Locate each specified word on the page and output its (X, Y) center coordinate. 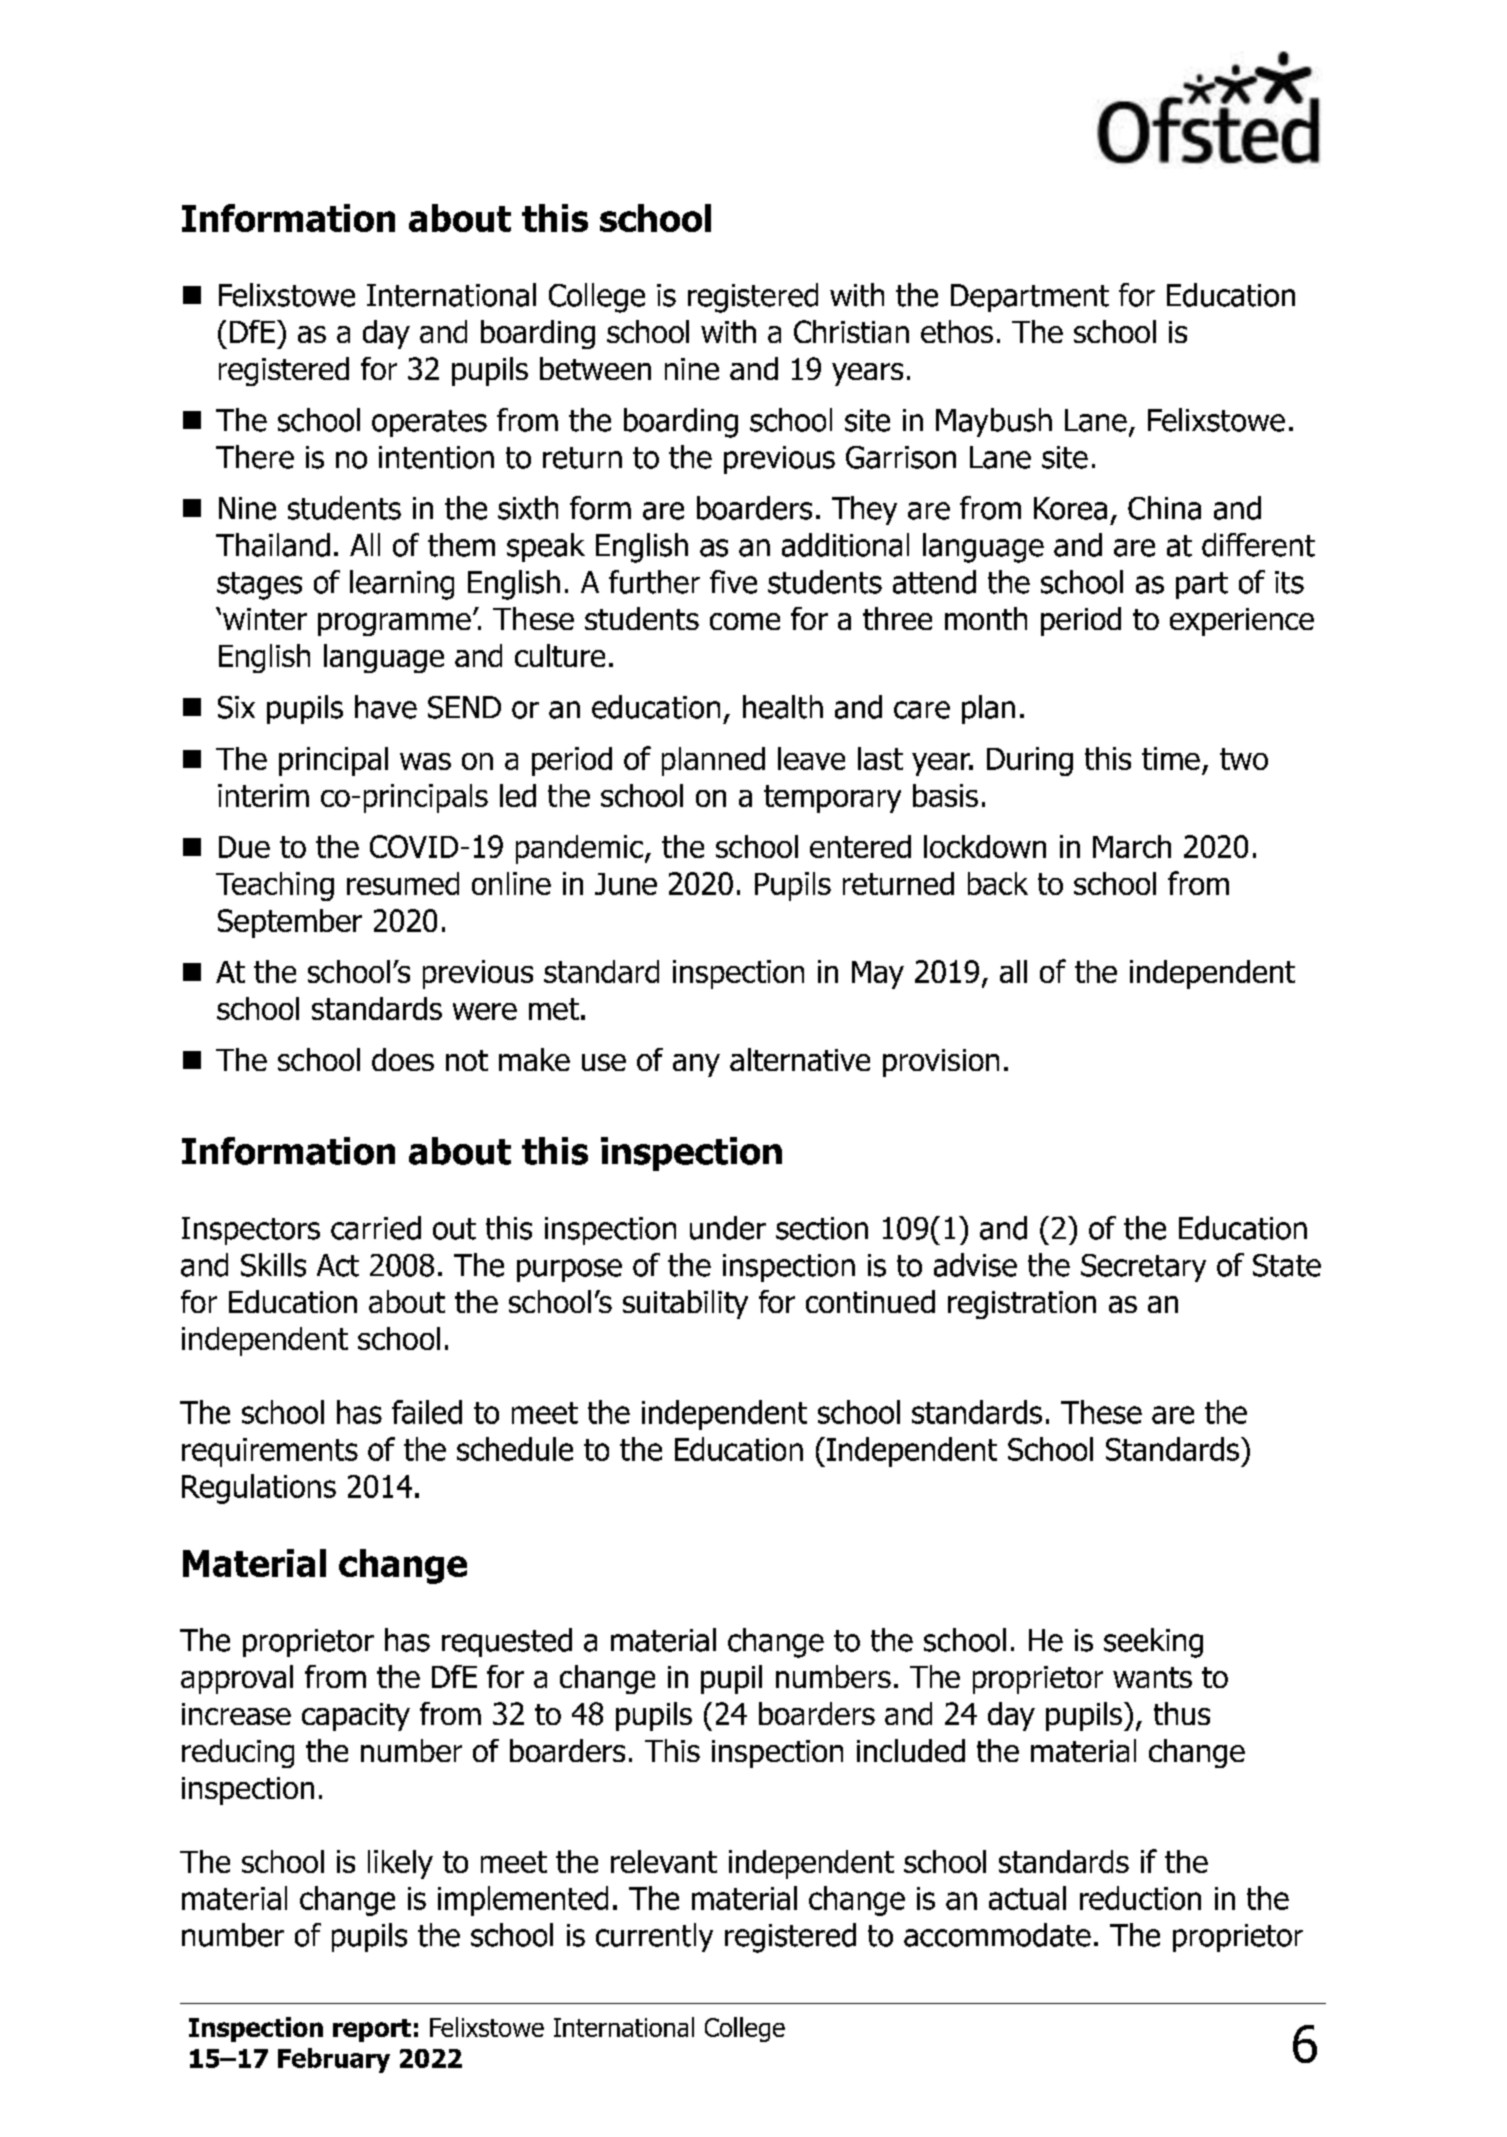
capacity (356, 1717)
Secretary (1143, 1268)
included (911, 1750)
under (728, 1228)
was (425, 761)
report (372, 2030)
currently (654, 1937)
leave (811, 758)
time (1171, 758)
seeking (1153, 1643)
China (1164, 508)
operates (429, 423)
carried (376, 1228)
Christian (851, 331)
